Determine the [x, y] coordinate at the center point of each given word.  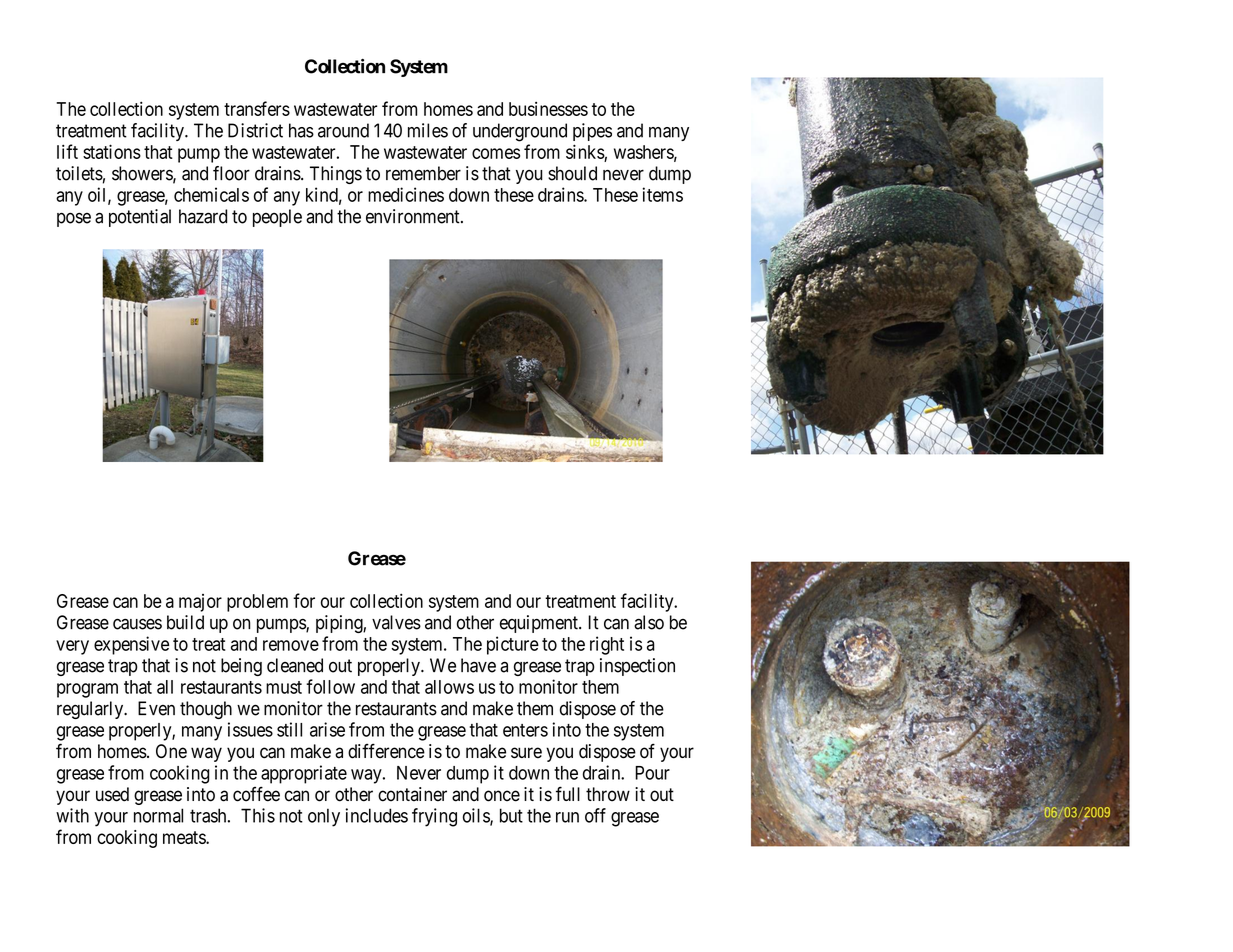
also [649, 622]
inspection [637, 667]
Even [156, 708]
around [343, 130]
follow [330, 686]
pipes [592, 132]
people [277, 218]
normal [158, 815]
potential [140, 218]
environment [414, 216]
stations [112, 151]
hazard [203, 216]
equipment [540, 624]
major [200, 603]
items [663, 194]
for [304, 600]
